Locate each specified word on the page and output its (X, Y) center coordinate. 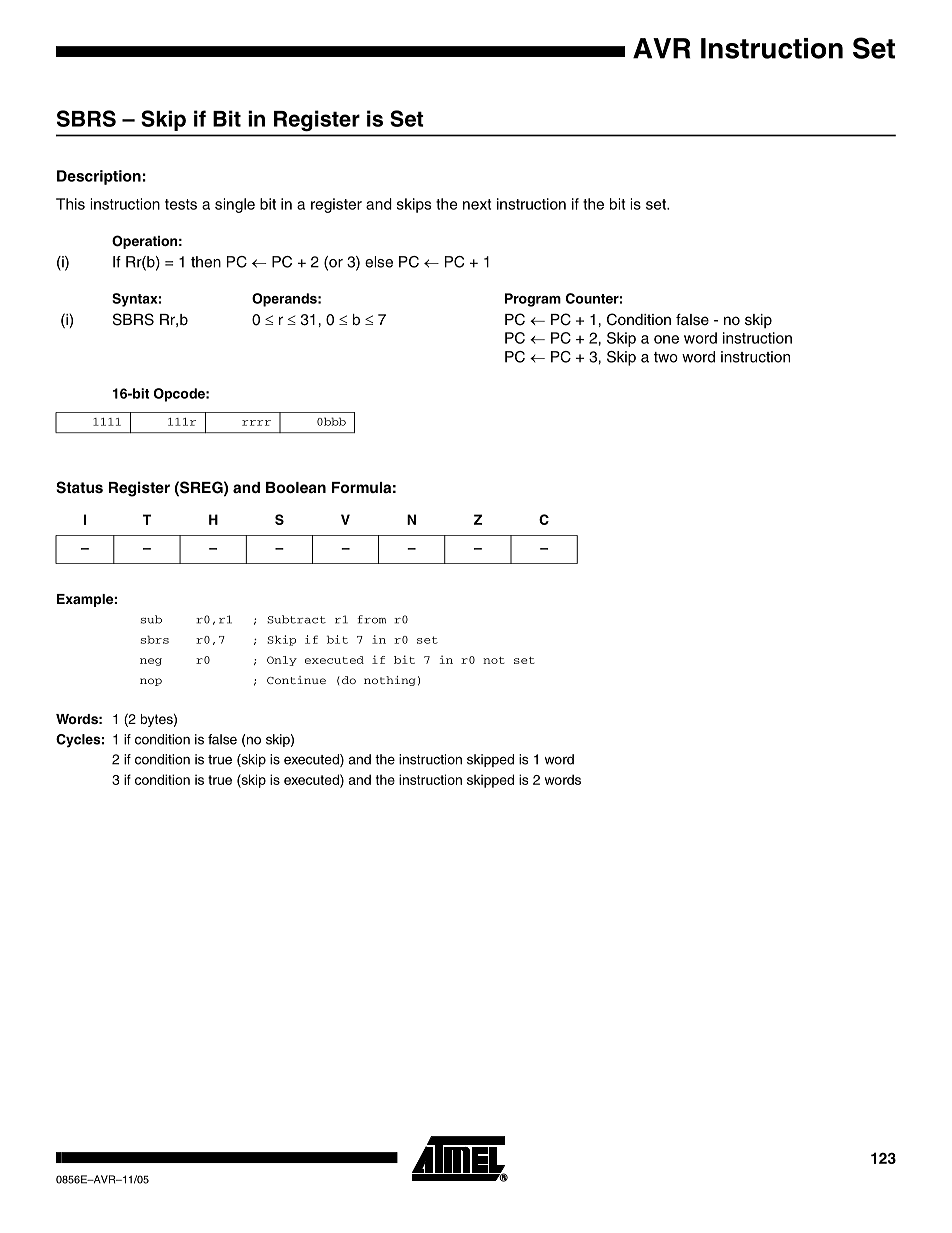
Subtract (296, 619)
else (379, 262)
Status (79, 487)
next (477, 204)
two (666, 357)
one (666, 339)
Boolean (296, 487)
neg (151, 662)
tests (181, 204)
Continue (296, 680)
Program (533, 300)
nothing (389, 681)
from (372, 619)
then (206, 262)
